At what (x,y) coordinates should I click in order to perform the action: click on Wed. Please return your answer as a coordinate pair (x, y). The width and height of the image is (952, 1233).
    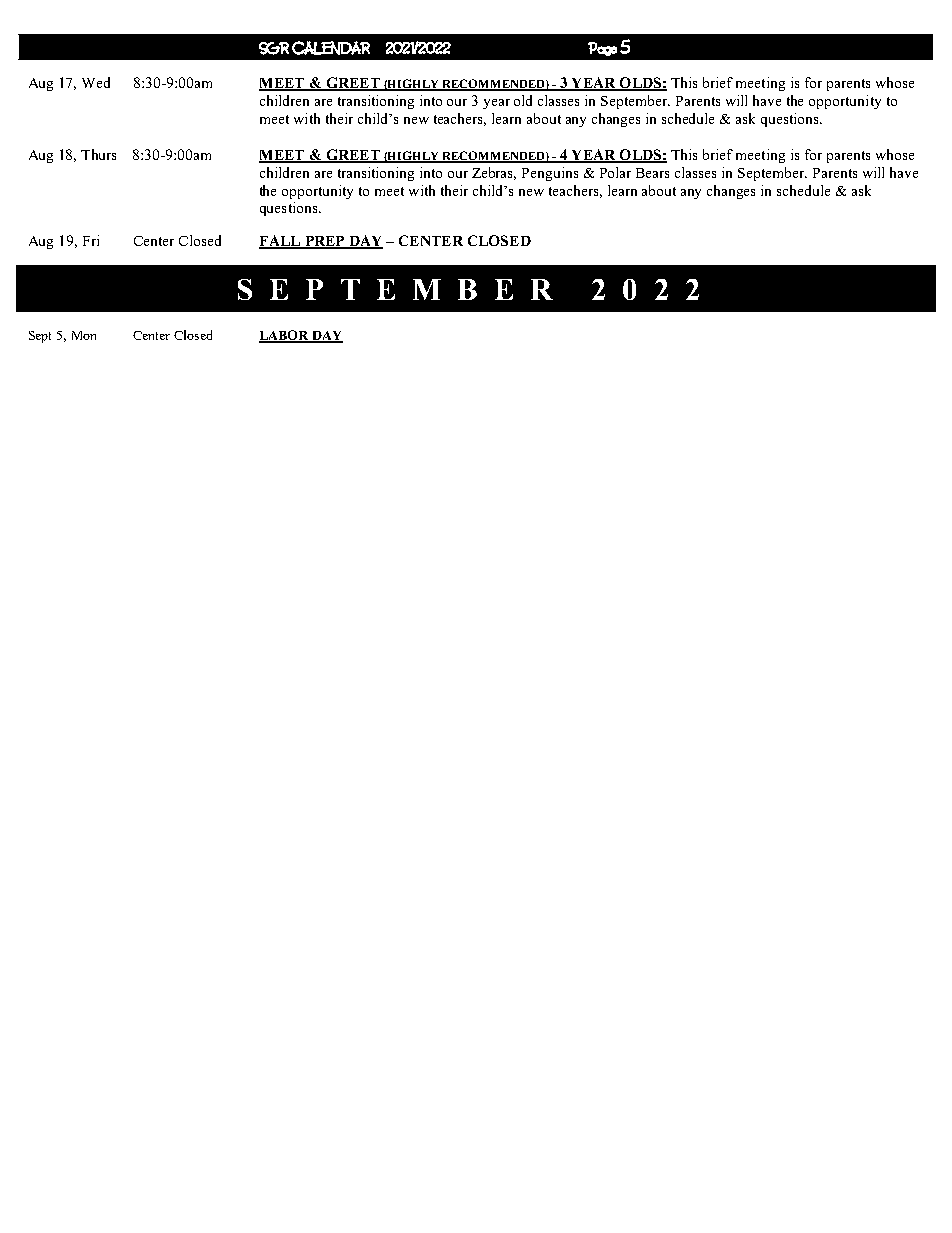
    Looking at the image, I should click on (96, 82).
